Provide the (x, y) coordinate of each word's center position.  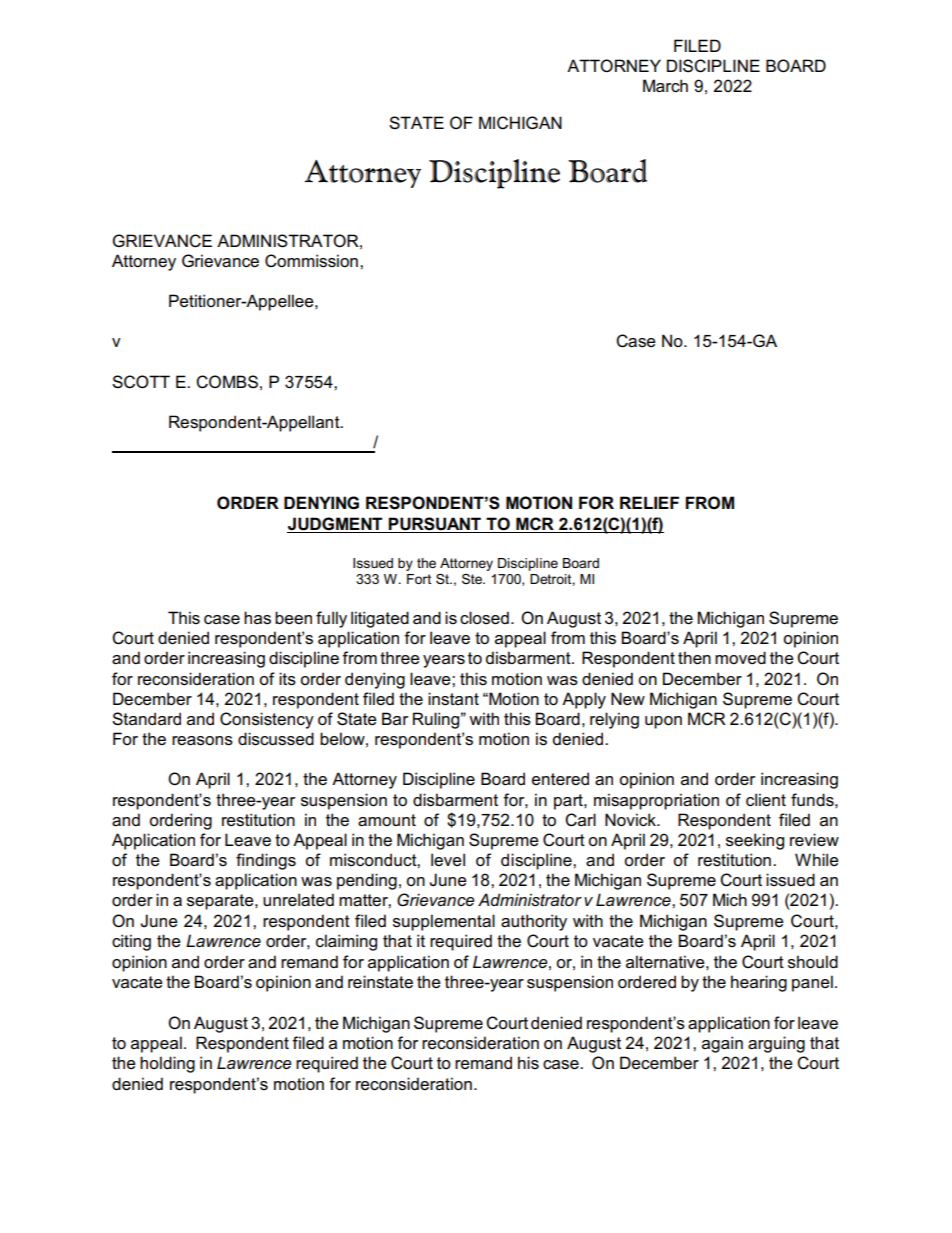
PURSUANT (435, 525)
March (665, 86)
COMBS (227, 382)
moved (740, 658)
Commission (311, 261)
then (694, 658)
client (766, 800)
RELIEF (649, 502)
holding (167, 1064)
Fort (419, 579)
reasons (202, 741)
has (257, 618)
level (448, 860)
